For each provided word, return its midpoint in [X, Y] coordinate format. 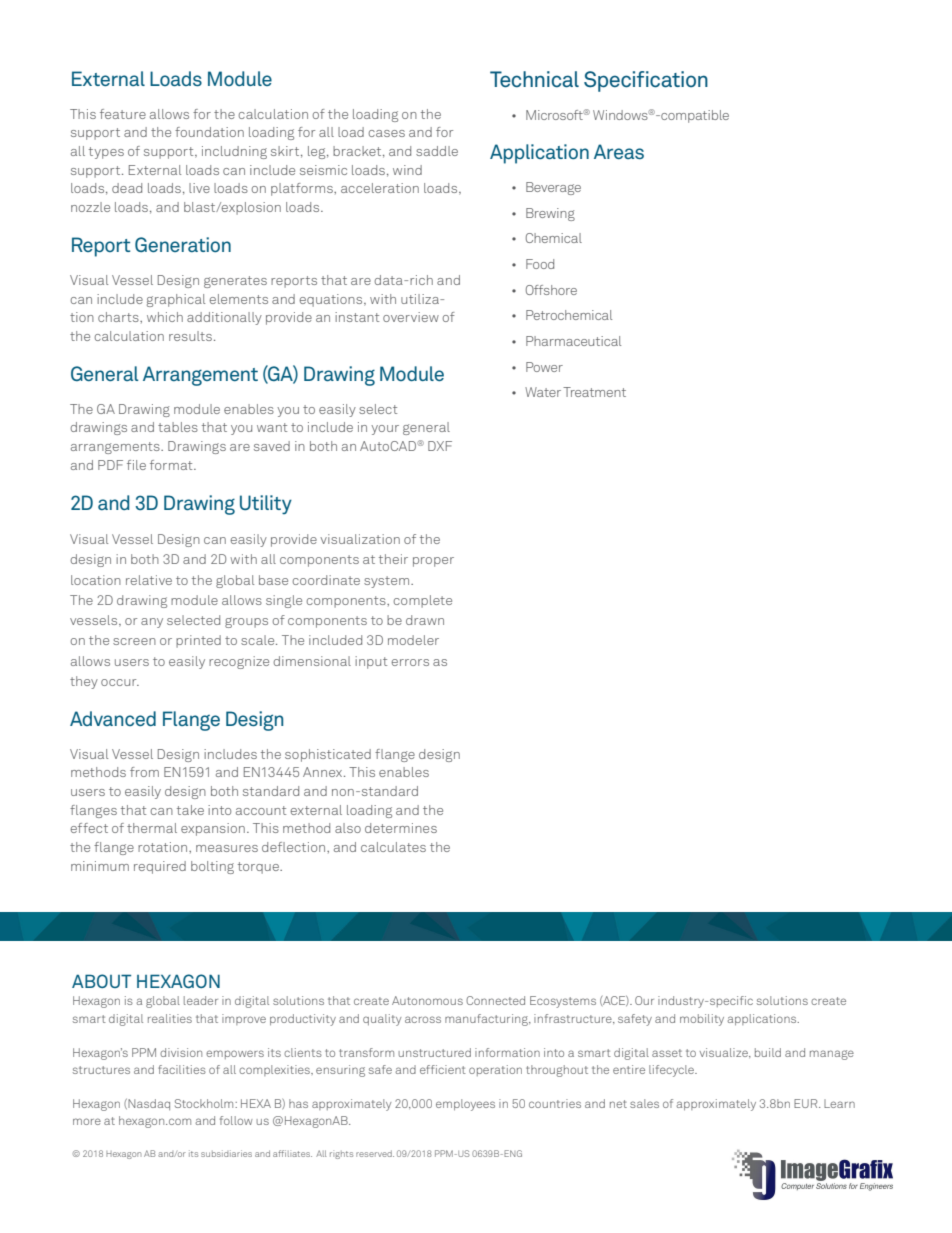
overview [411, 317]
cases [387, 133]
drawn [425, 620]
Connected [495, 1000]
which [165, 317]
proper [433, 562]
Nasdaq [148, 1104]
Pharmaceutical [573, 341]
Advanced [113, 718]
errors [410, 662]
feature [123, 114]
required [160, 867]
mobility [702, 1020]
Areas [619, 151]
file [136, 465]
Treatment [594, 392]
